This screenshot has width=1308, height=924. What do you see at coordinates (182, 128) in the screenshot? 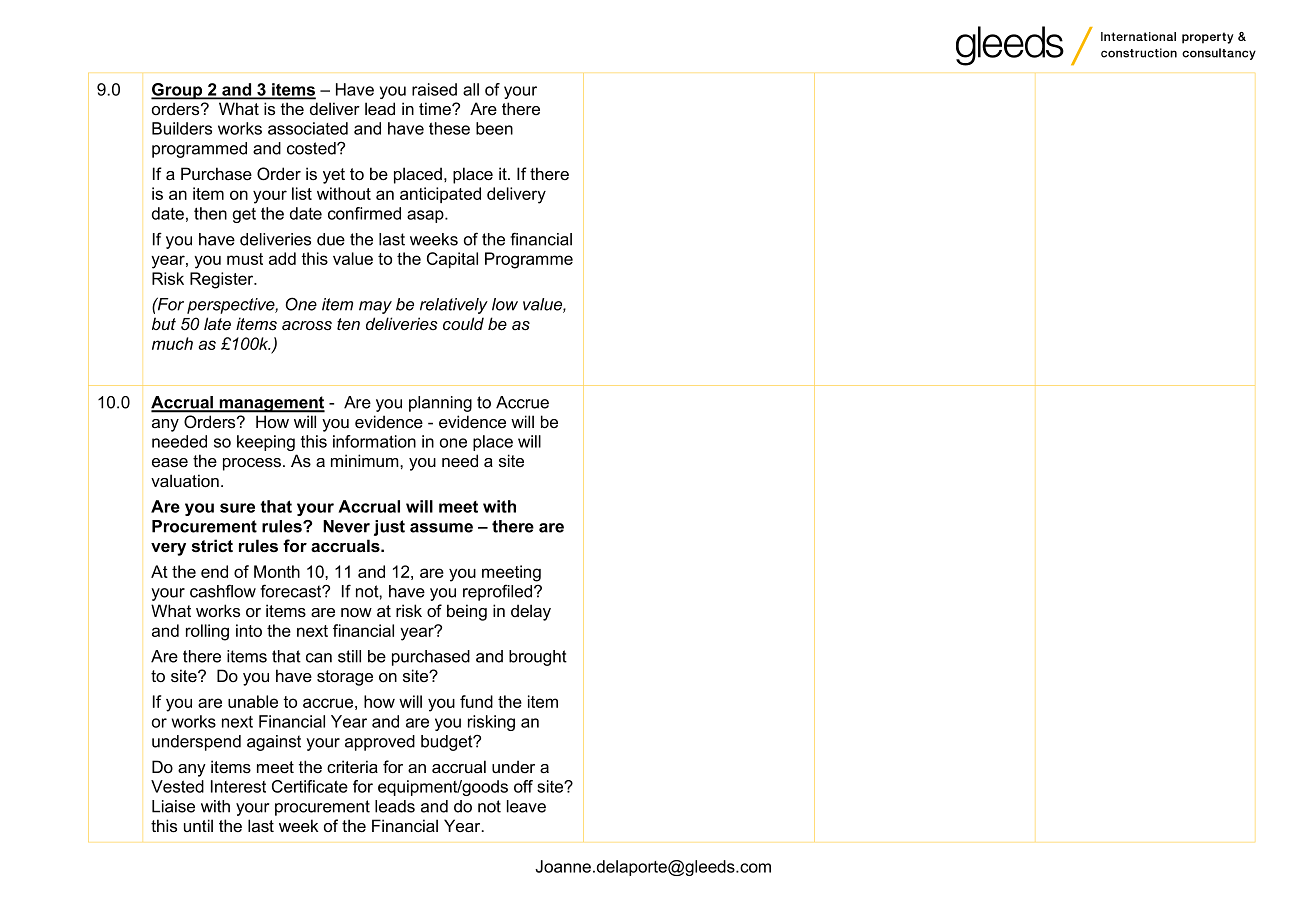
I see `Builders` at bounding box center [182, 128].
